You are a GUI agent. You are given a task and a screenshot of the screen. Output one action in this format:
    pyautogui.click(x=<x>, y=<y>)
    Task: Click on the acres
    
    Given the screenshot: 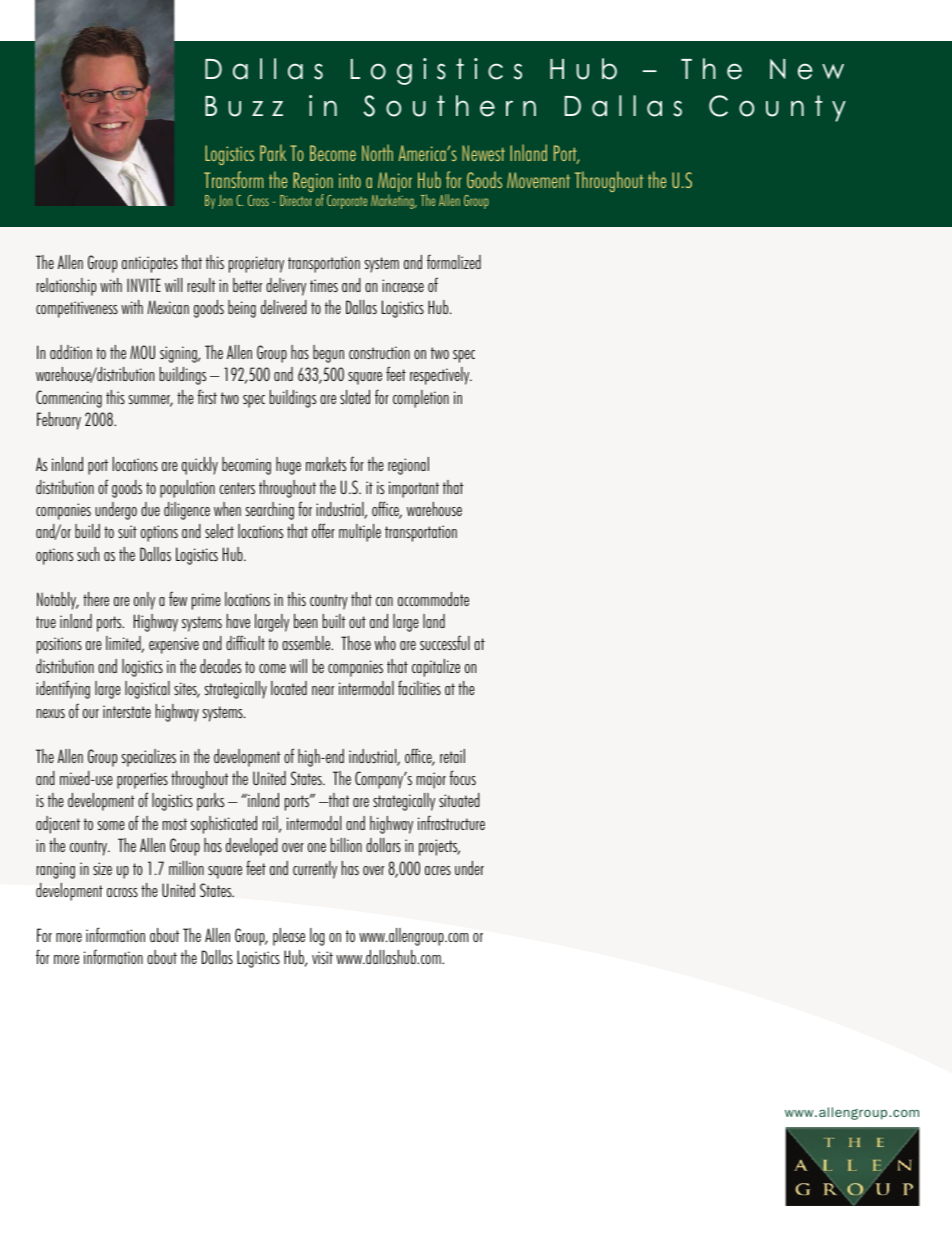 What is the action you would take?
    pyautogui.click(x=438, y=870)
